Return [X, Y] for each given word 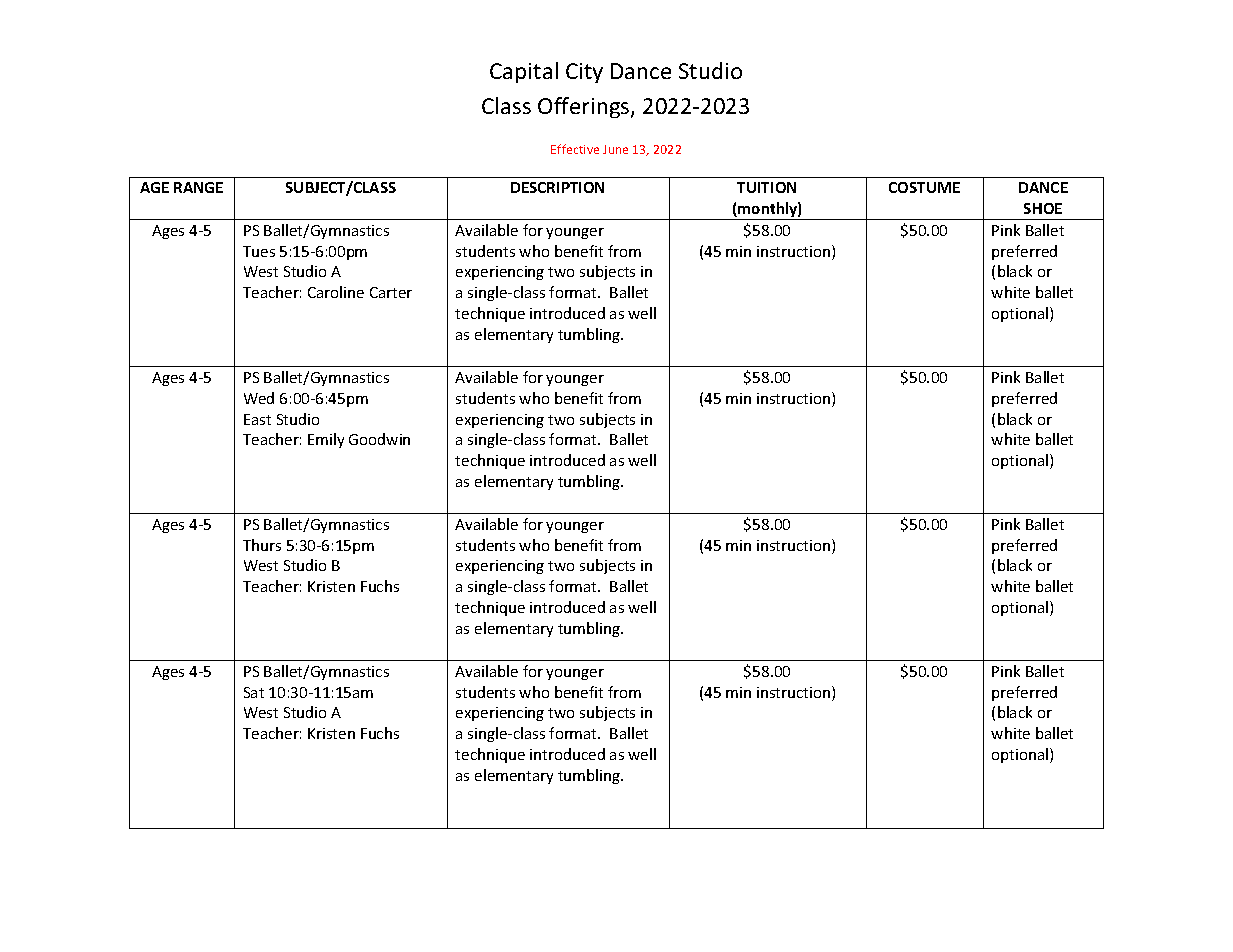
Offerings [585, 107]
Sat [254, 692]
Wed [259, 398]
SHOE [1043, 208]
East [257, 419]
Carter [391, 292]
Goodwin [379, 439]
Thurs [262, 545]
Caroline [336, 292]
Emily [326, 440]
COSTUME [924, 187]
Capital [524, 72]
